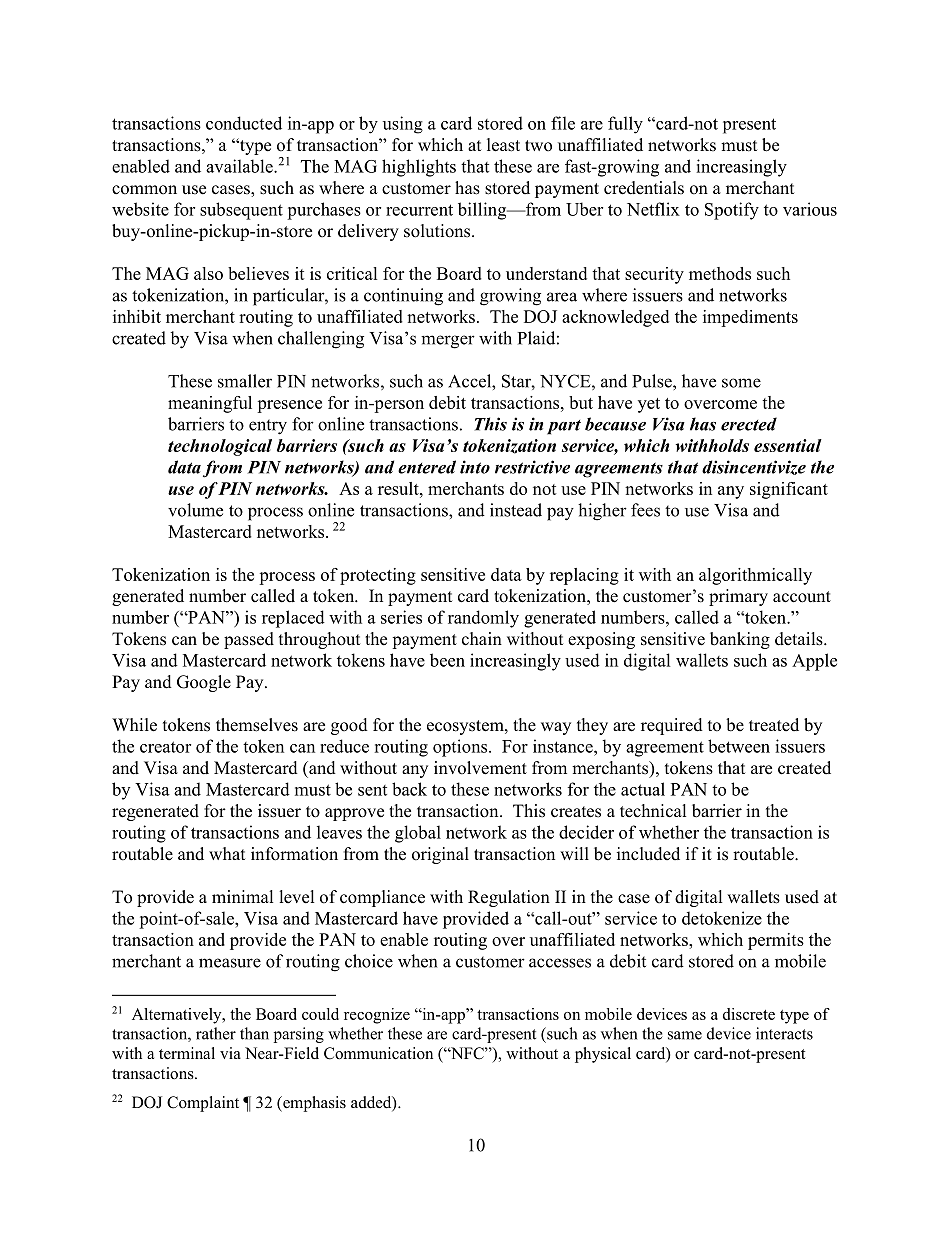 The height and width of the document is (1233, 952). What do you see at coordinates (195, 510) in the document?
I see `volume` at bounding box center [195, 510].
